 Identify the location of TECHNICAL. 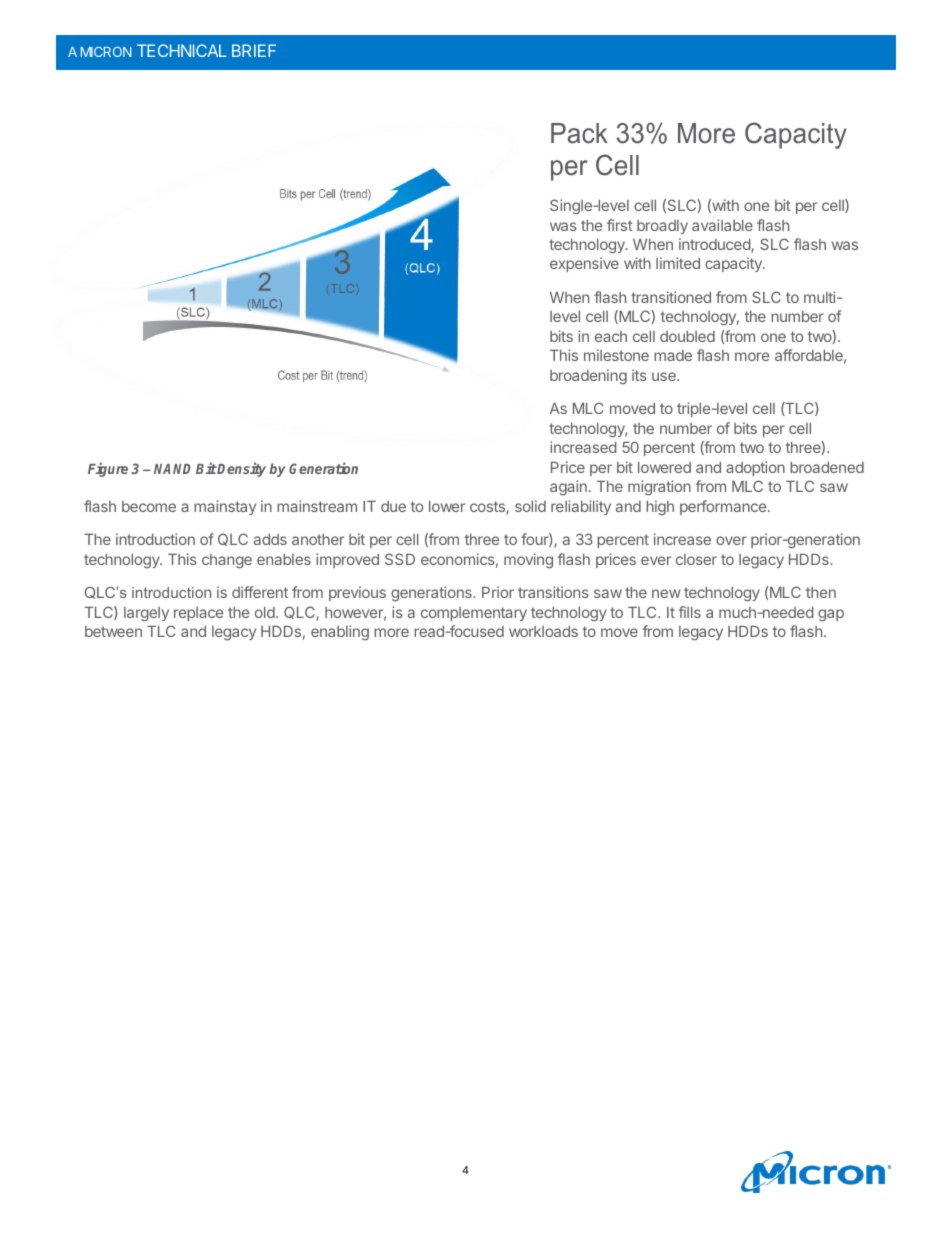
(182, 50).
